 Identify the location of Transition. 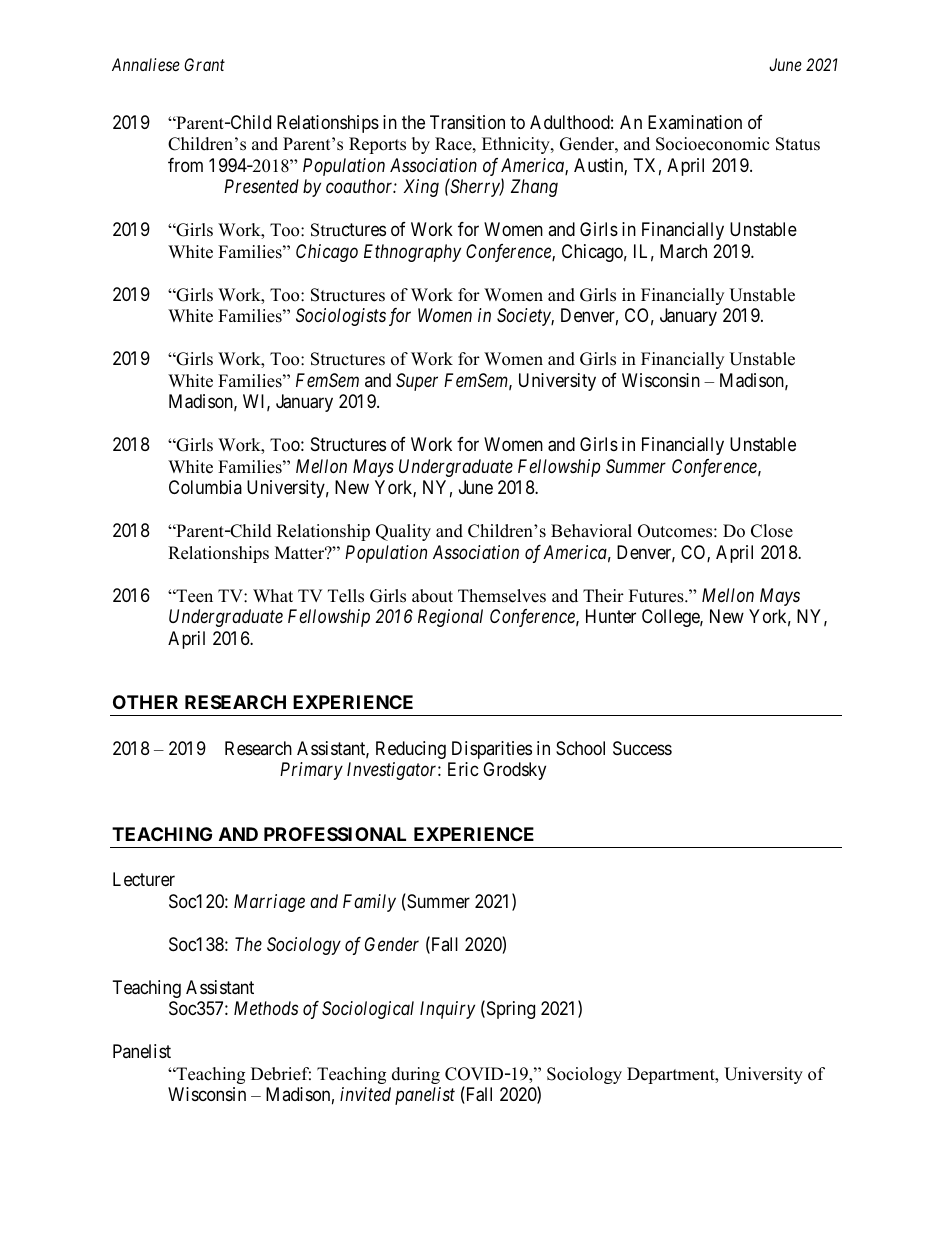
(467, 122).
